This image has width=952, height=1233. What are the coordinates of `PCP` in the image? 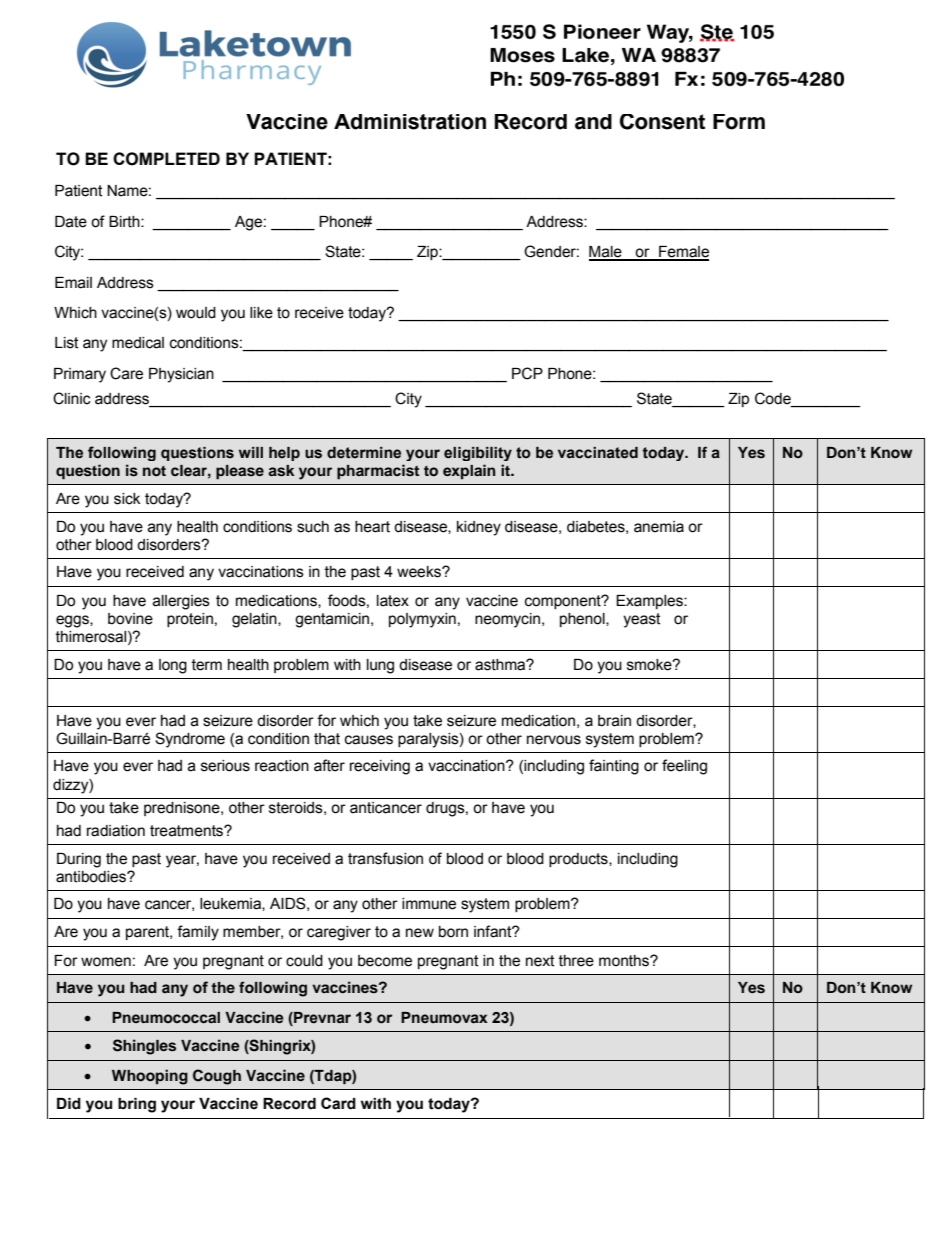 It's located at (527, 373).
